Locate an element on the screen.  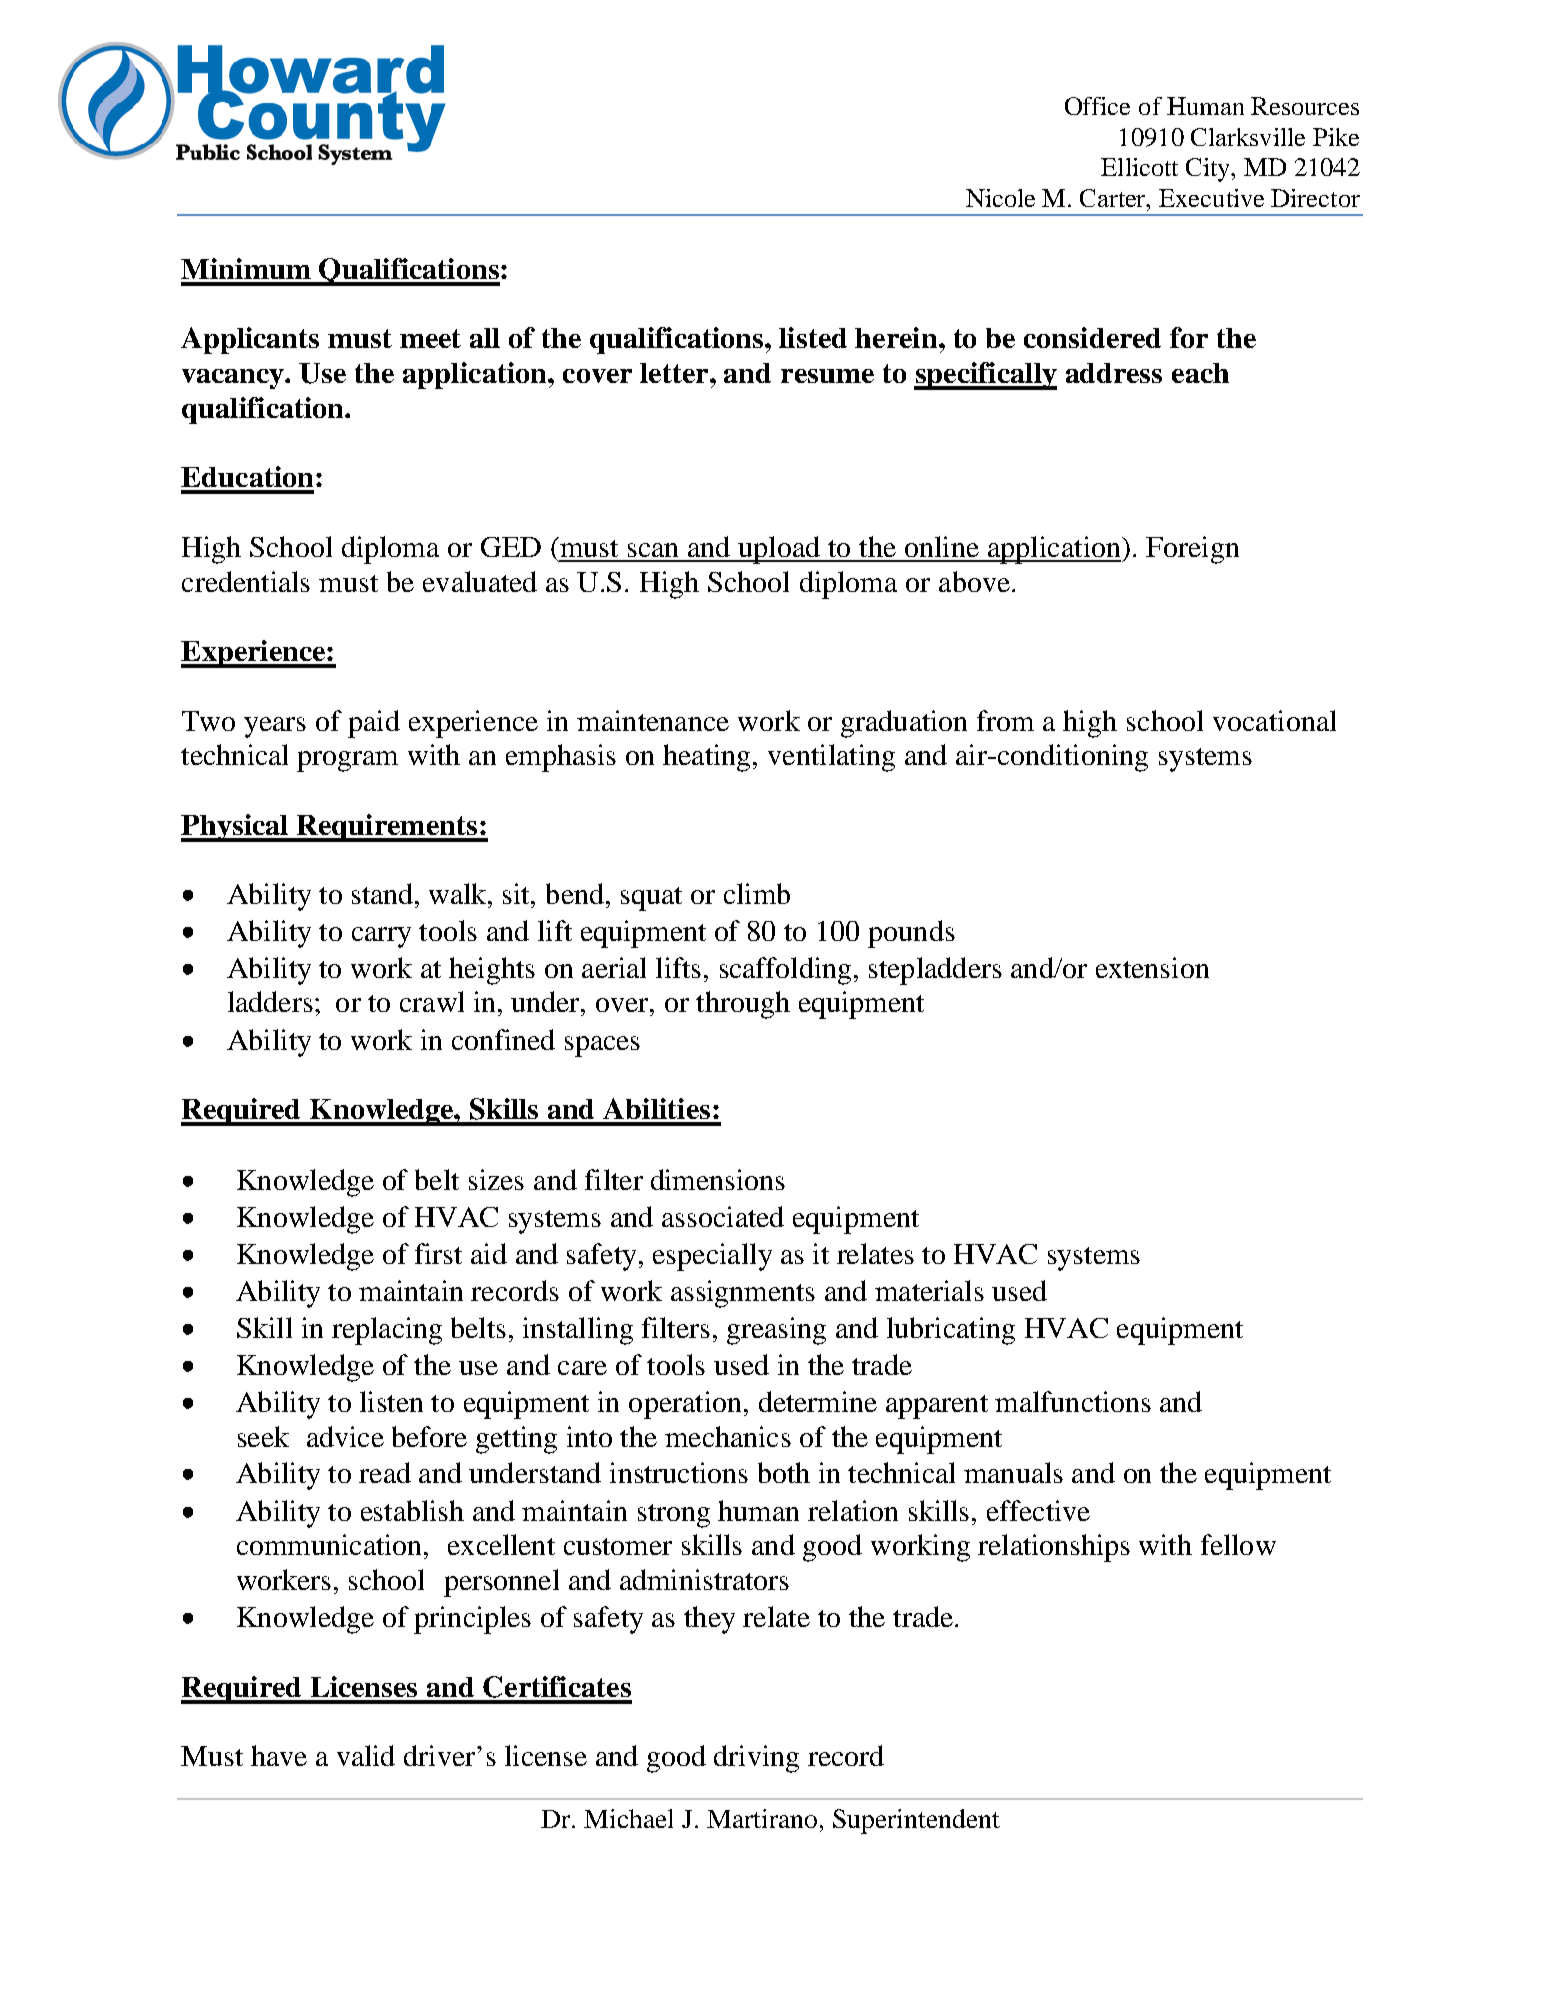
City is located at coordinates (1209, 170).
